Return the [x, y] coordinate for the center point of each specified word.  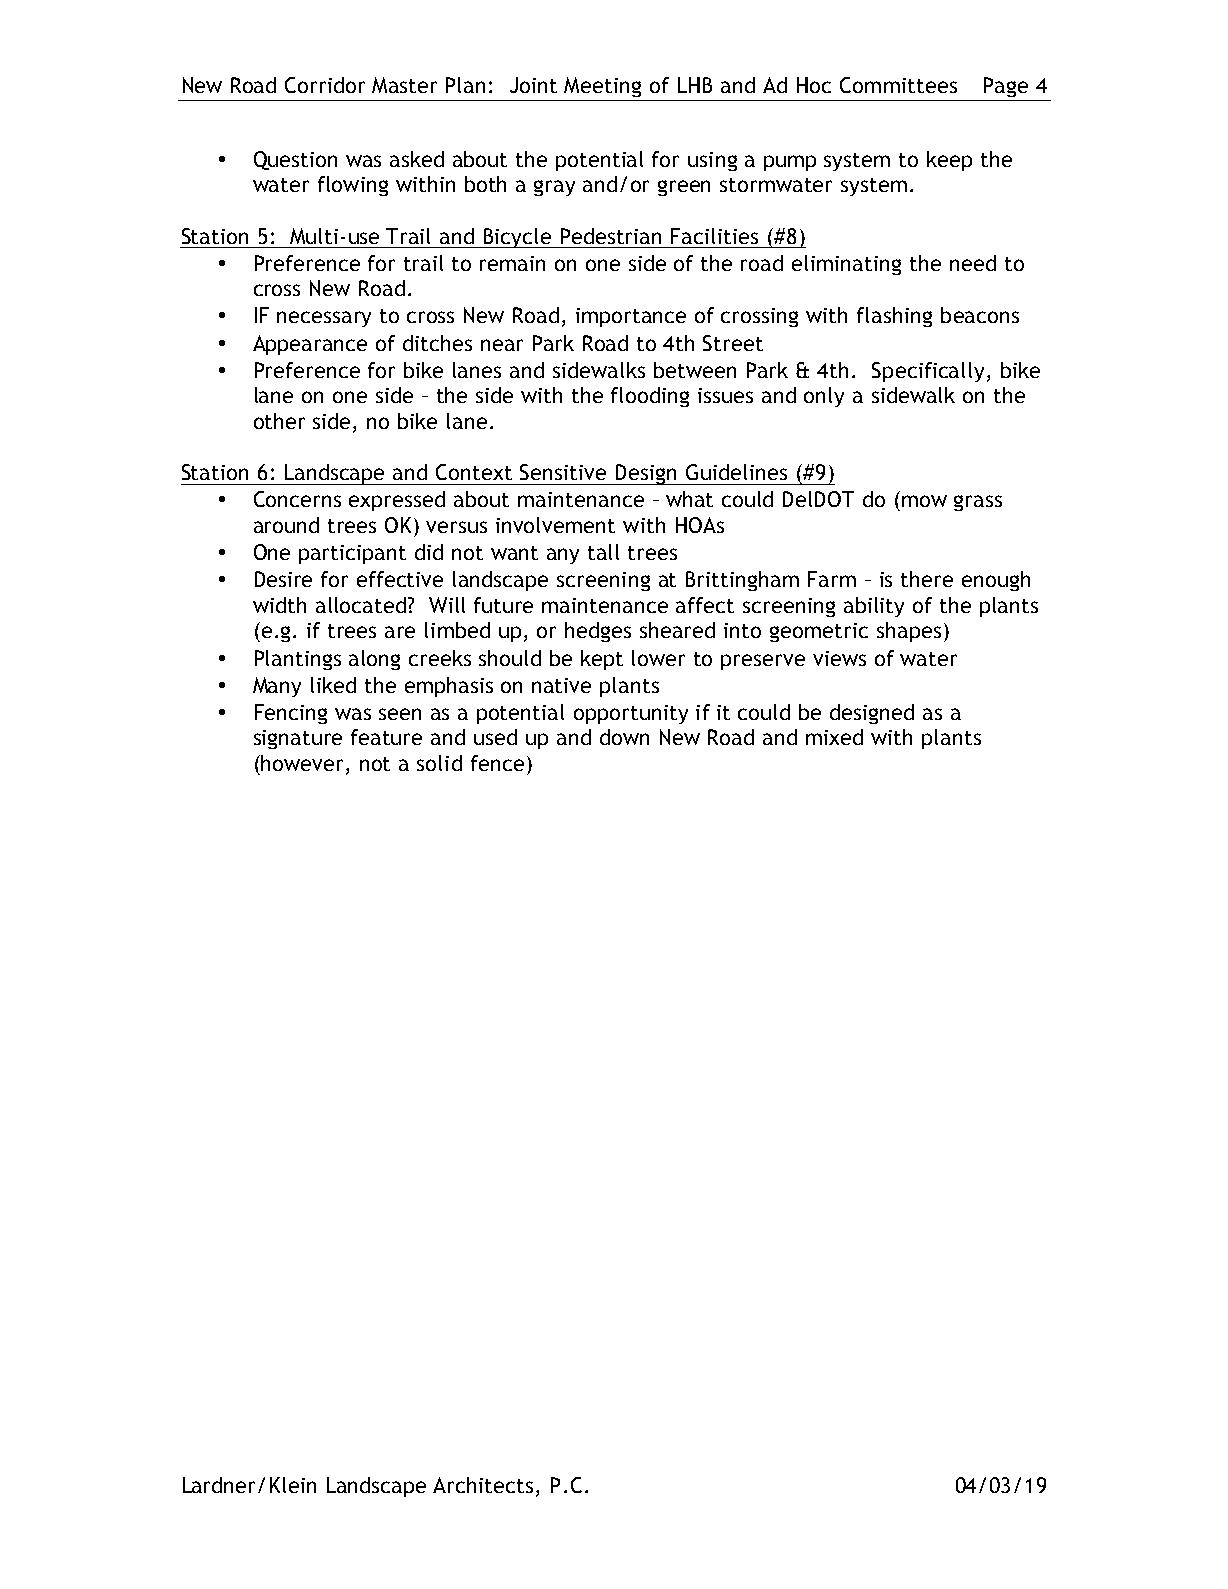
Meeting [602, 87]
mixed [834, 737]
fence [497, 763]
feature [386, 737]
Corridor [325, 85]
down [624, 737]
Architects [483, 1485]
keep [949, 161]
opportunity [631, 714]
